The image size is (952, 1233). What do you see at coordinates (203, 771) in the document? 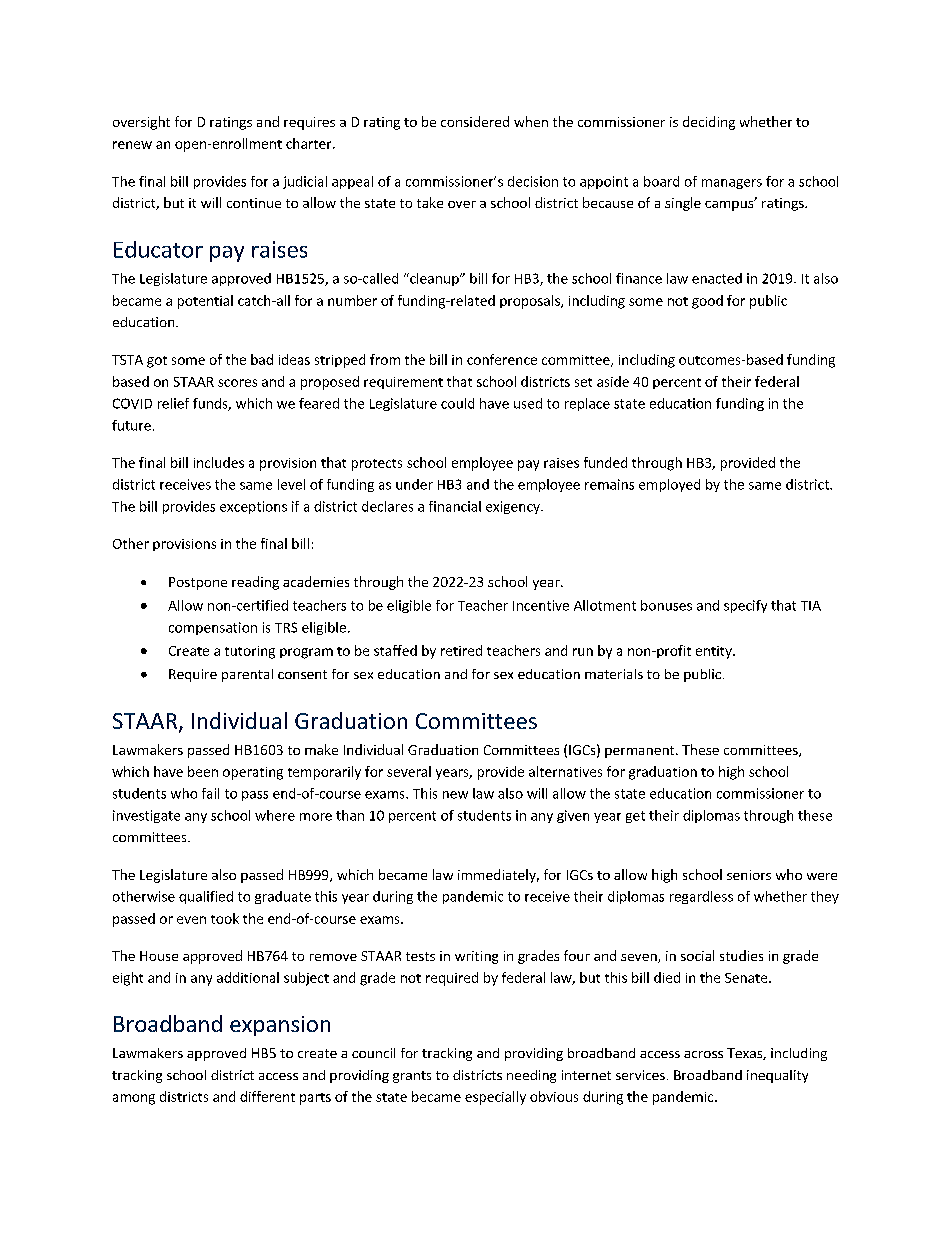
I see `been` at bounding box center [203, 771].
